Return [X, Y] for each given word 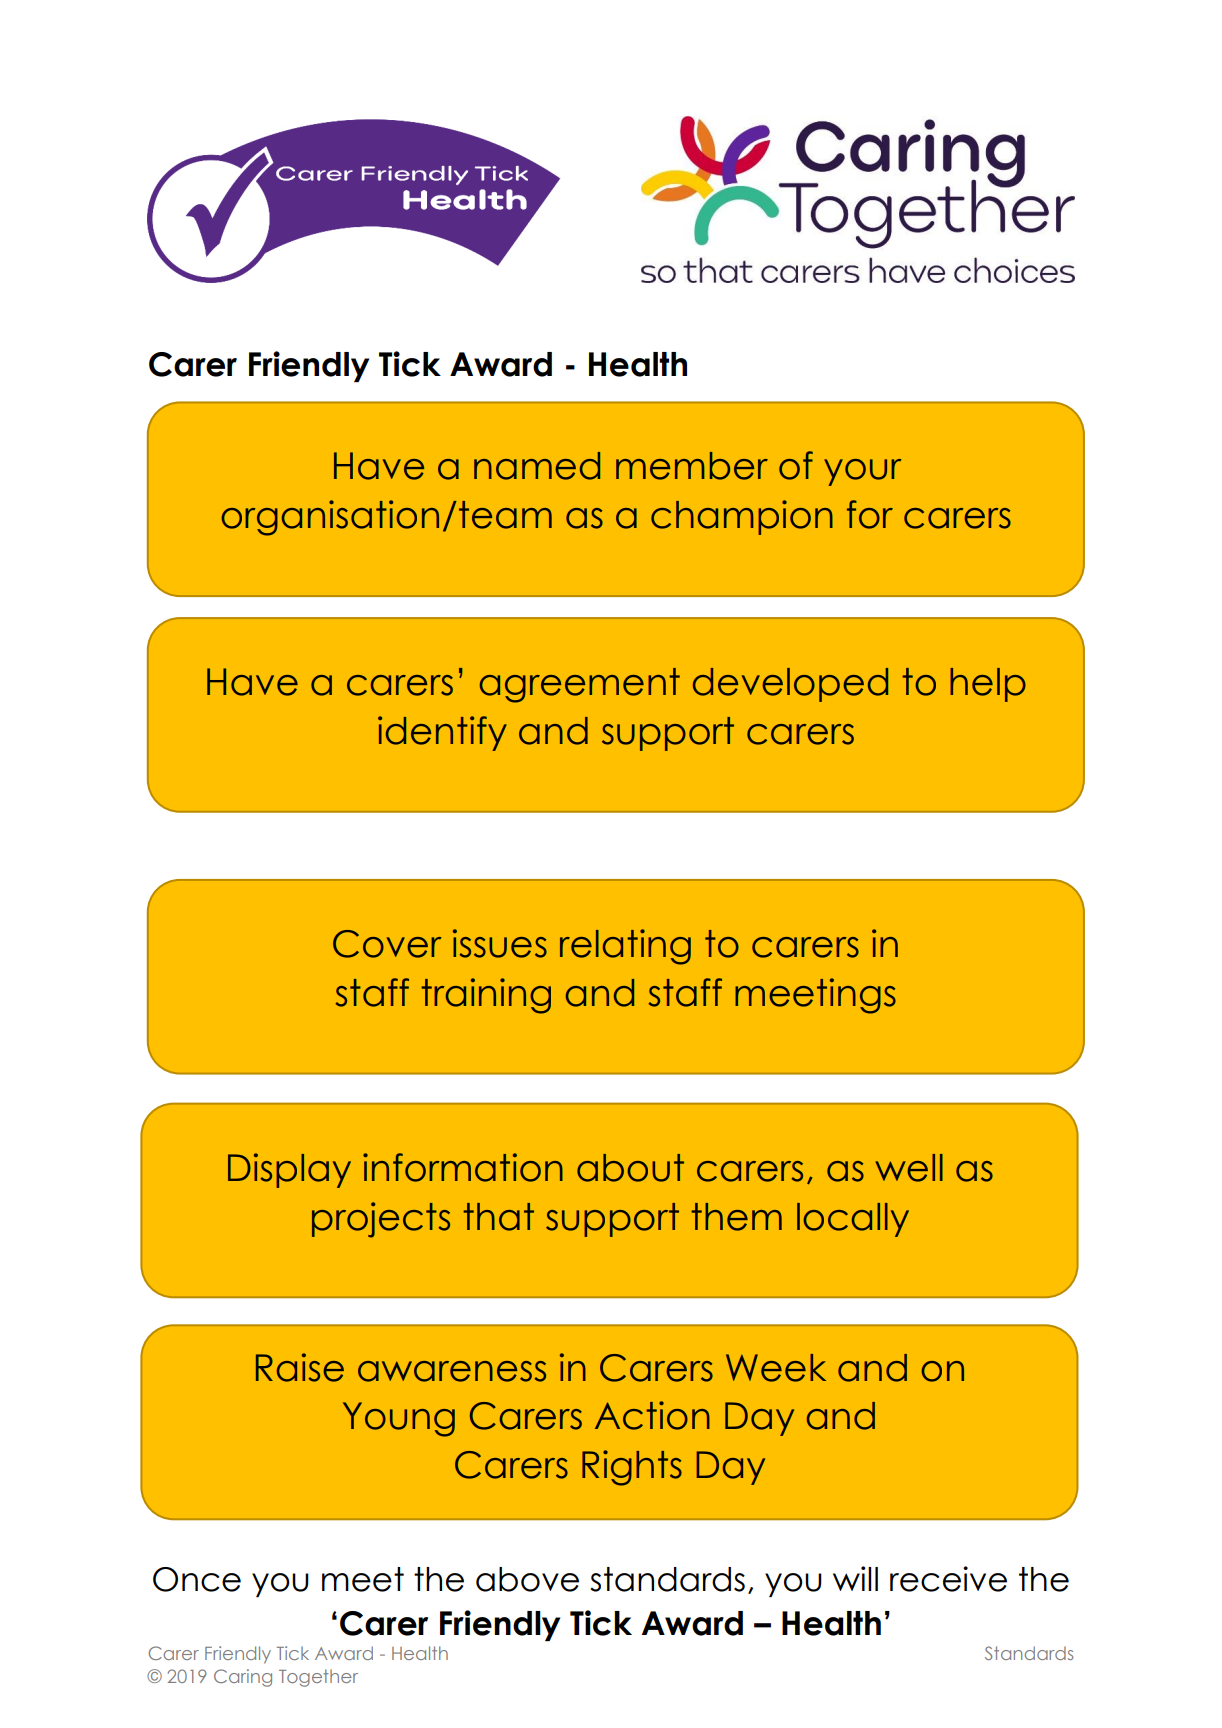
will [855, 1578]
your [863, 472]
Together [318, 1678]
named [537, 466]
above [527, 1579]
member [692, 466]
